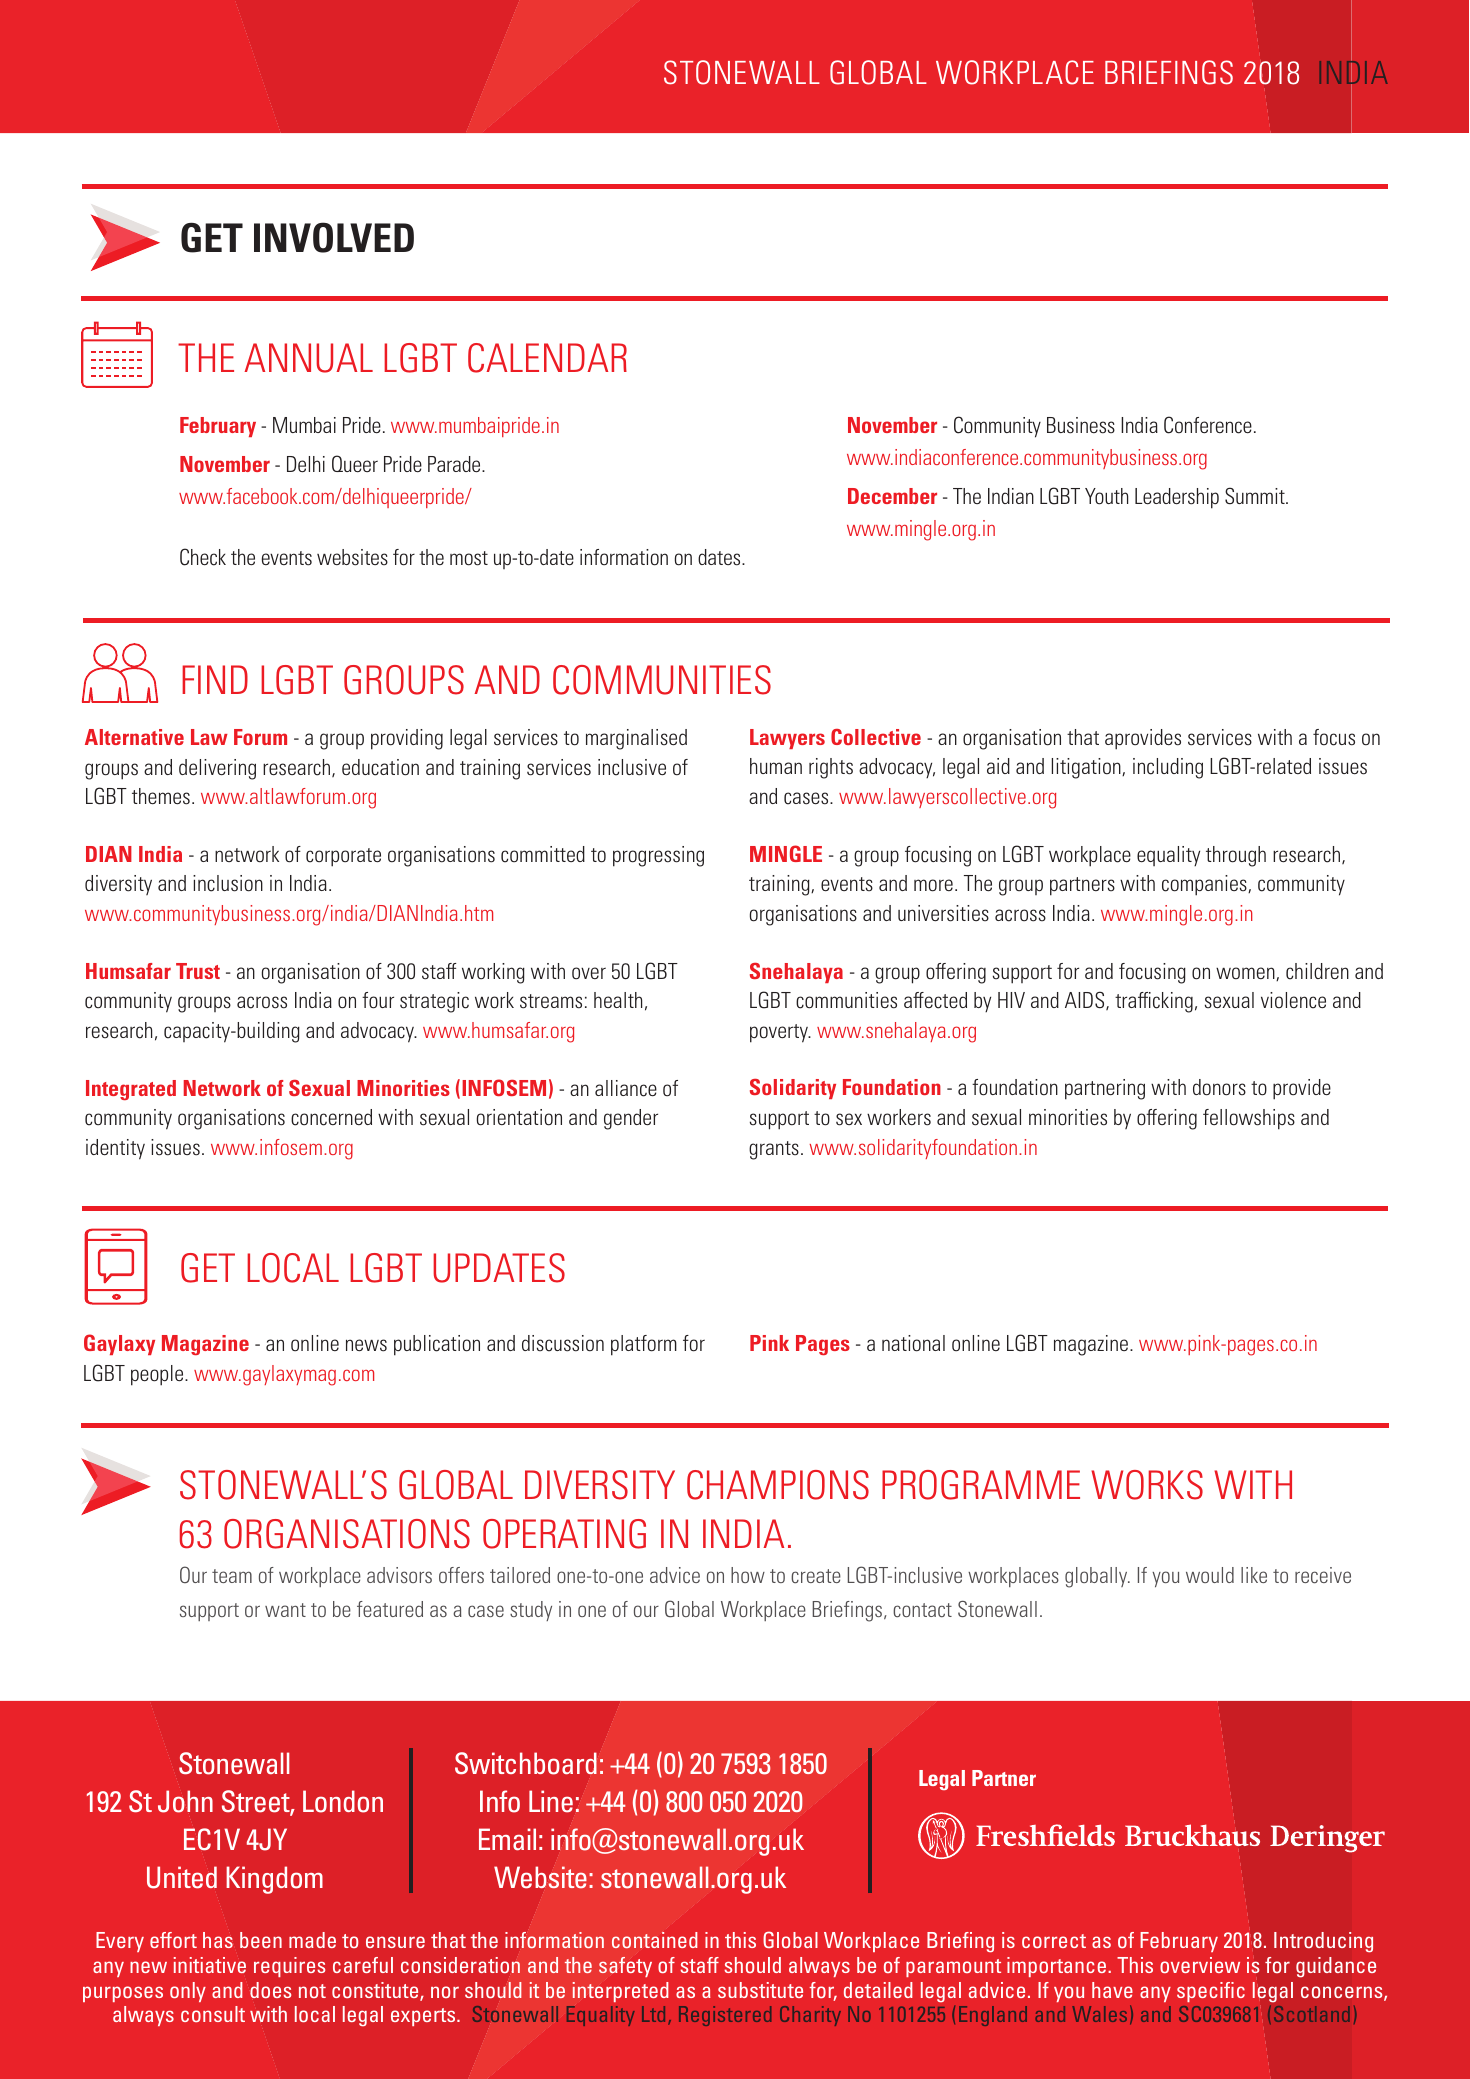 Image resolution: width=1470 pixels, height=2079 pixels. I want to click on would, so click(1210, 1575).
